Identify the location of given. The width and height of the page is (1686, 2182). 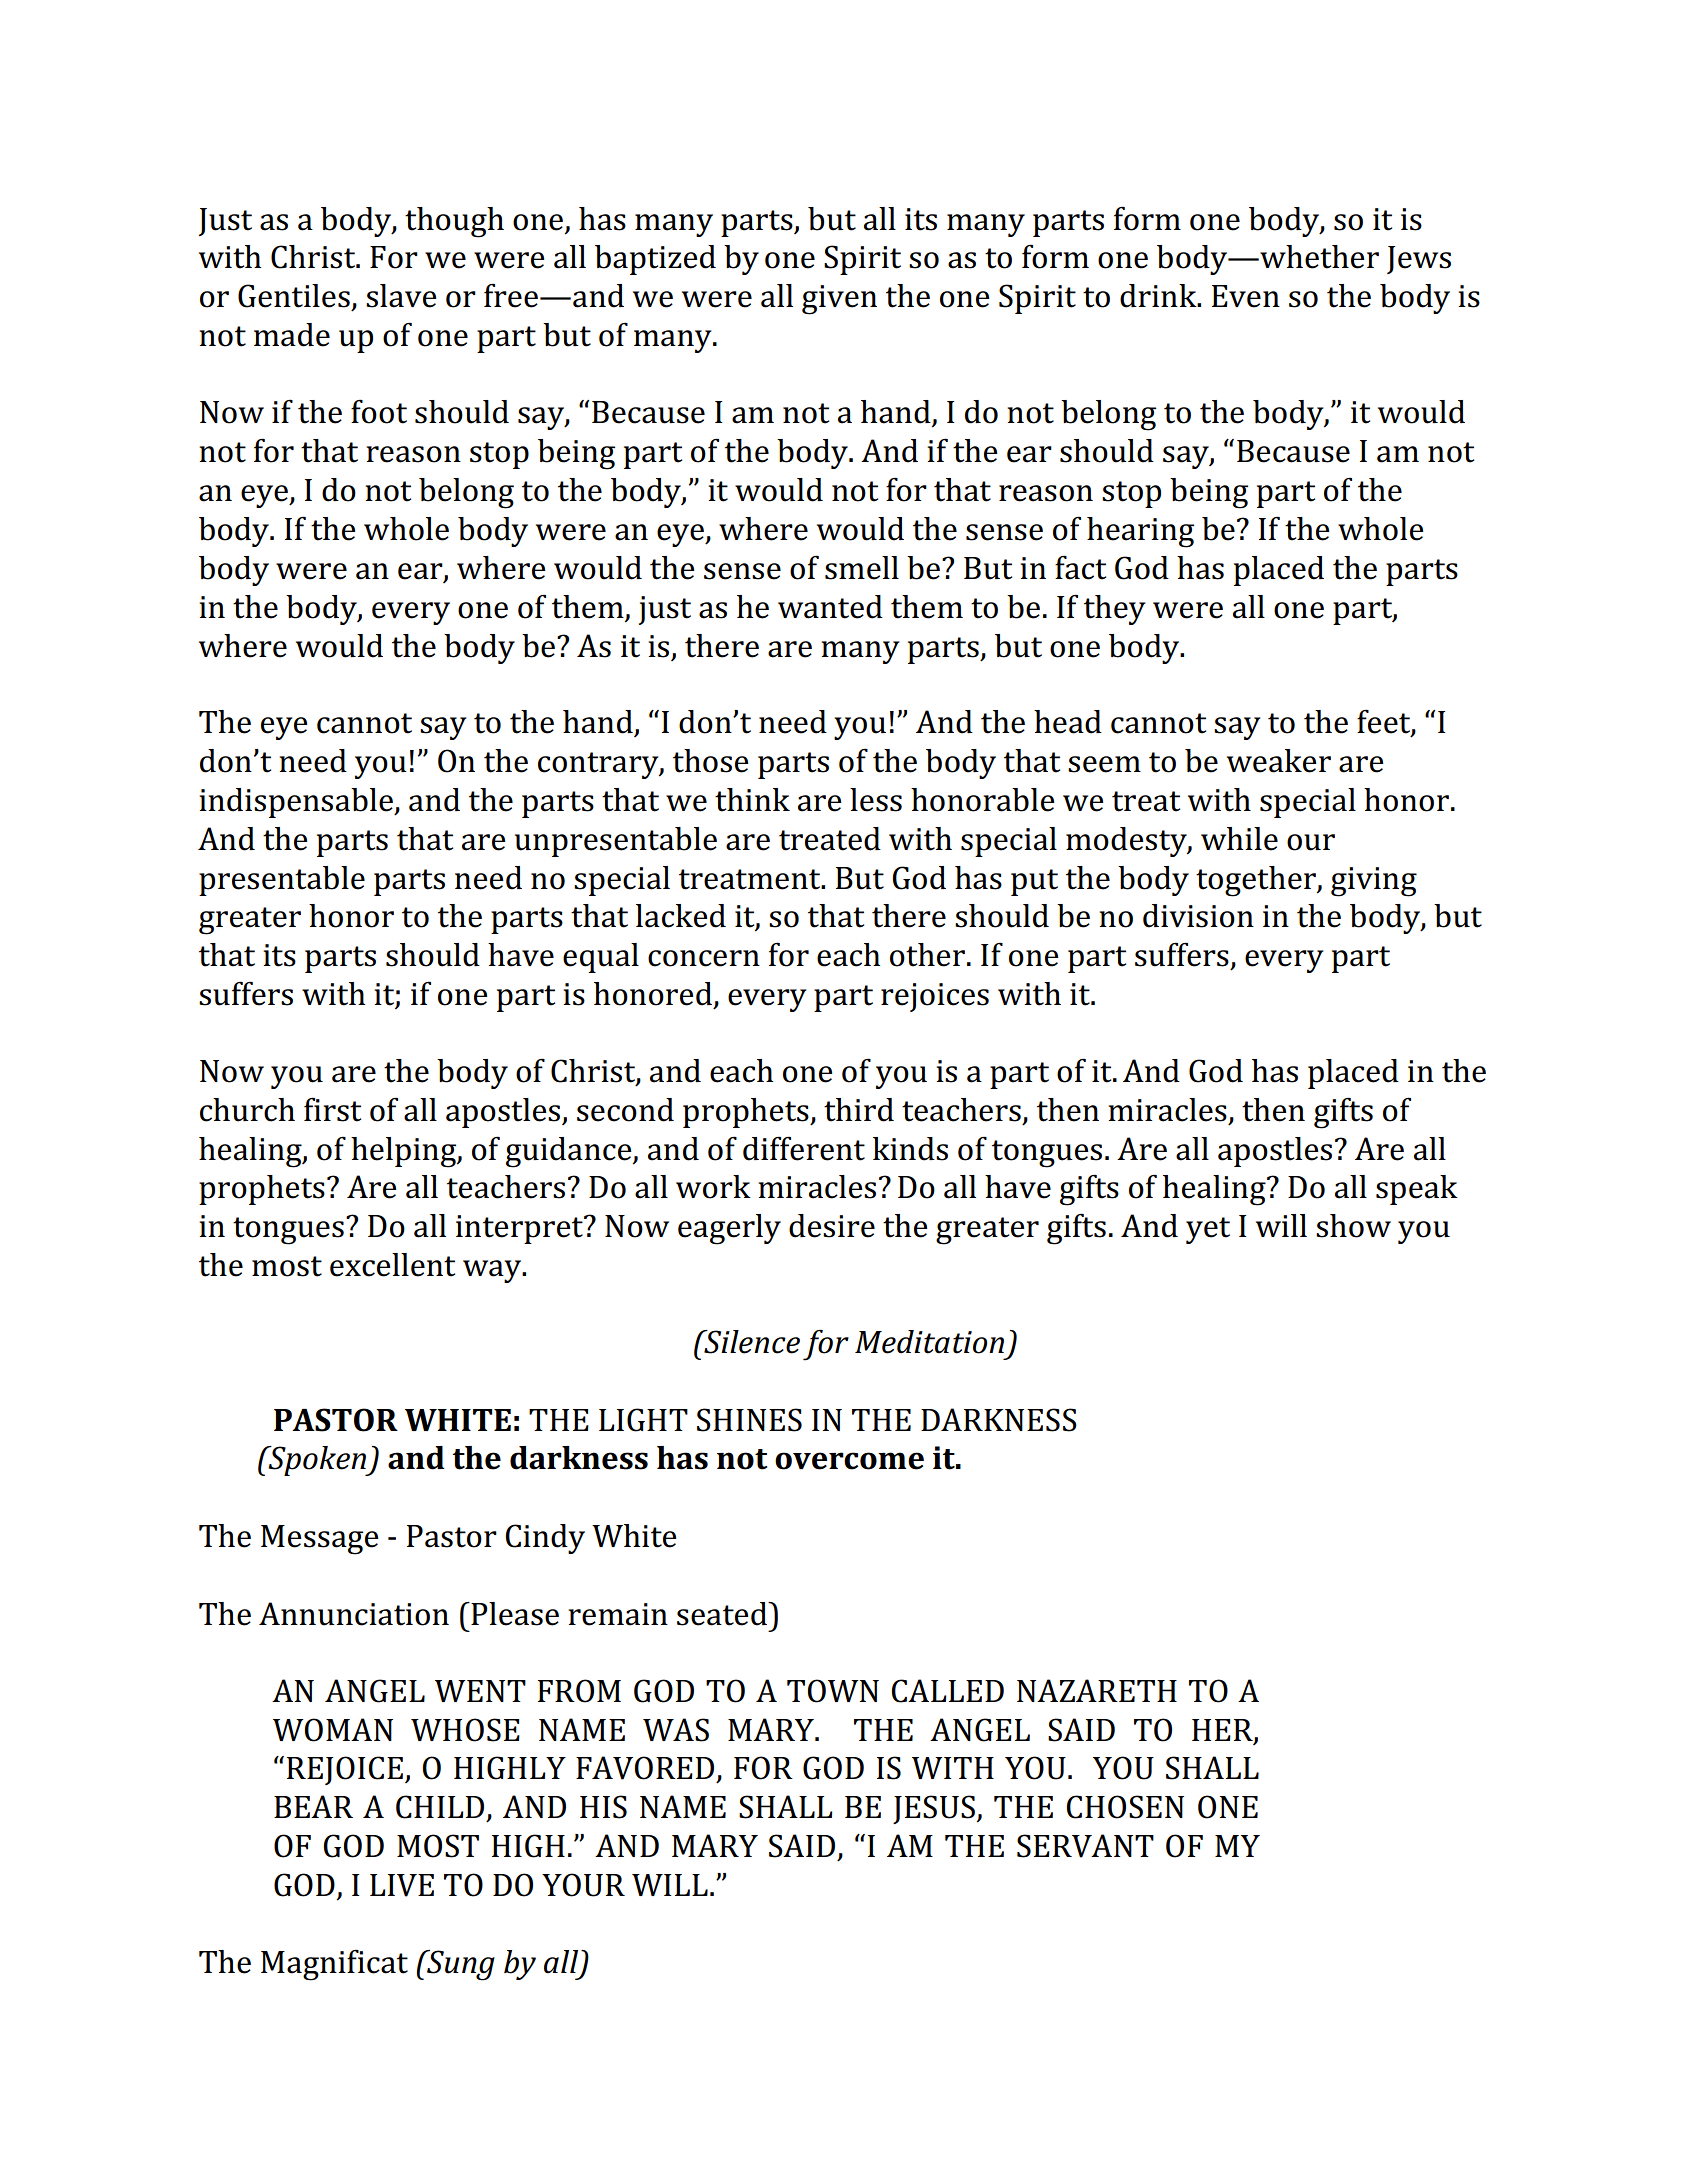
(839, 300).
